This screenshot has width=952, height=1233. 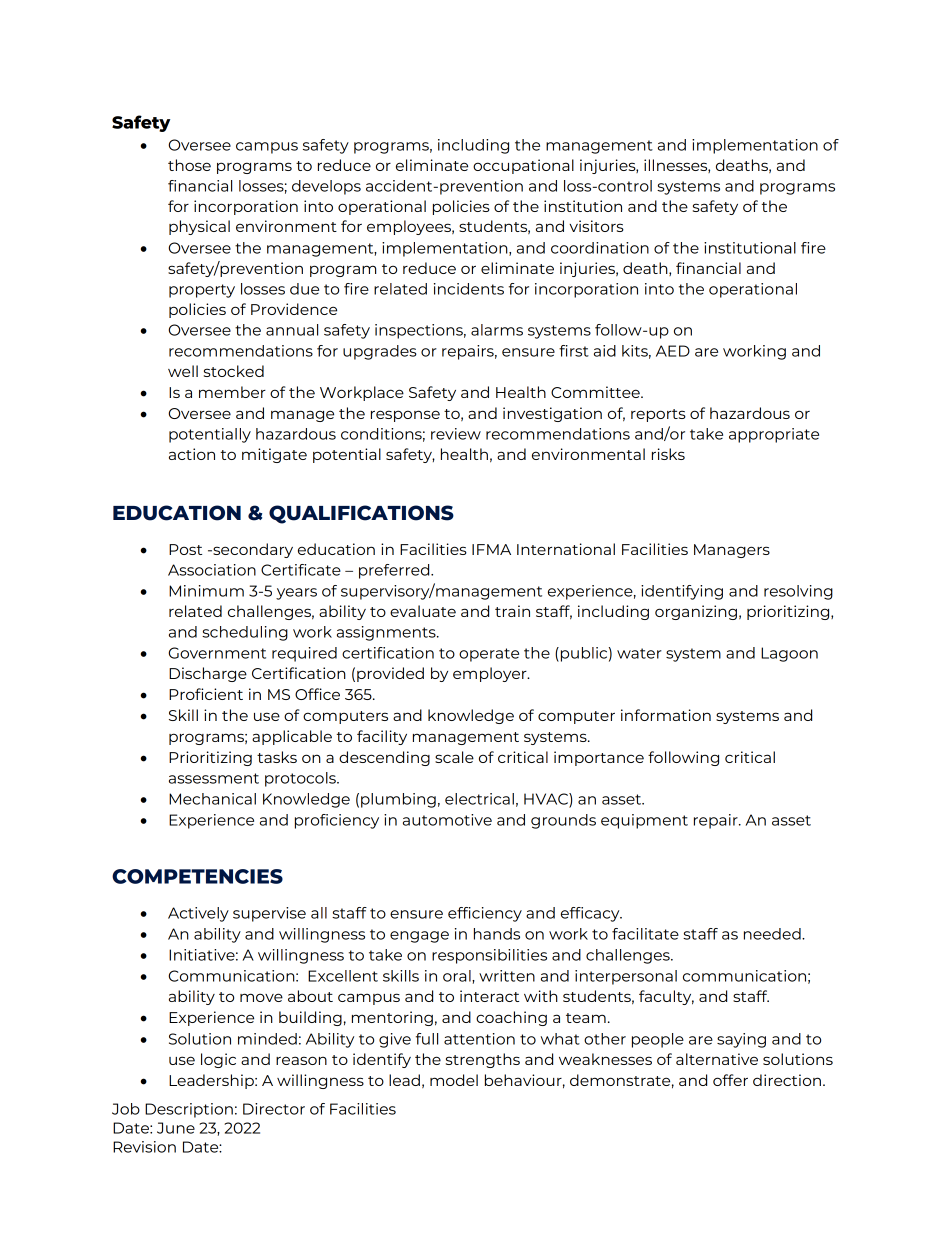 What do you see at coordinates (523, 166) in the screenshot?
I see `occupational` at bounding box center [523, 166].
